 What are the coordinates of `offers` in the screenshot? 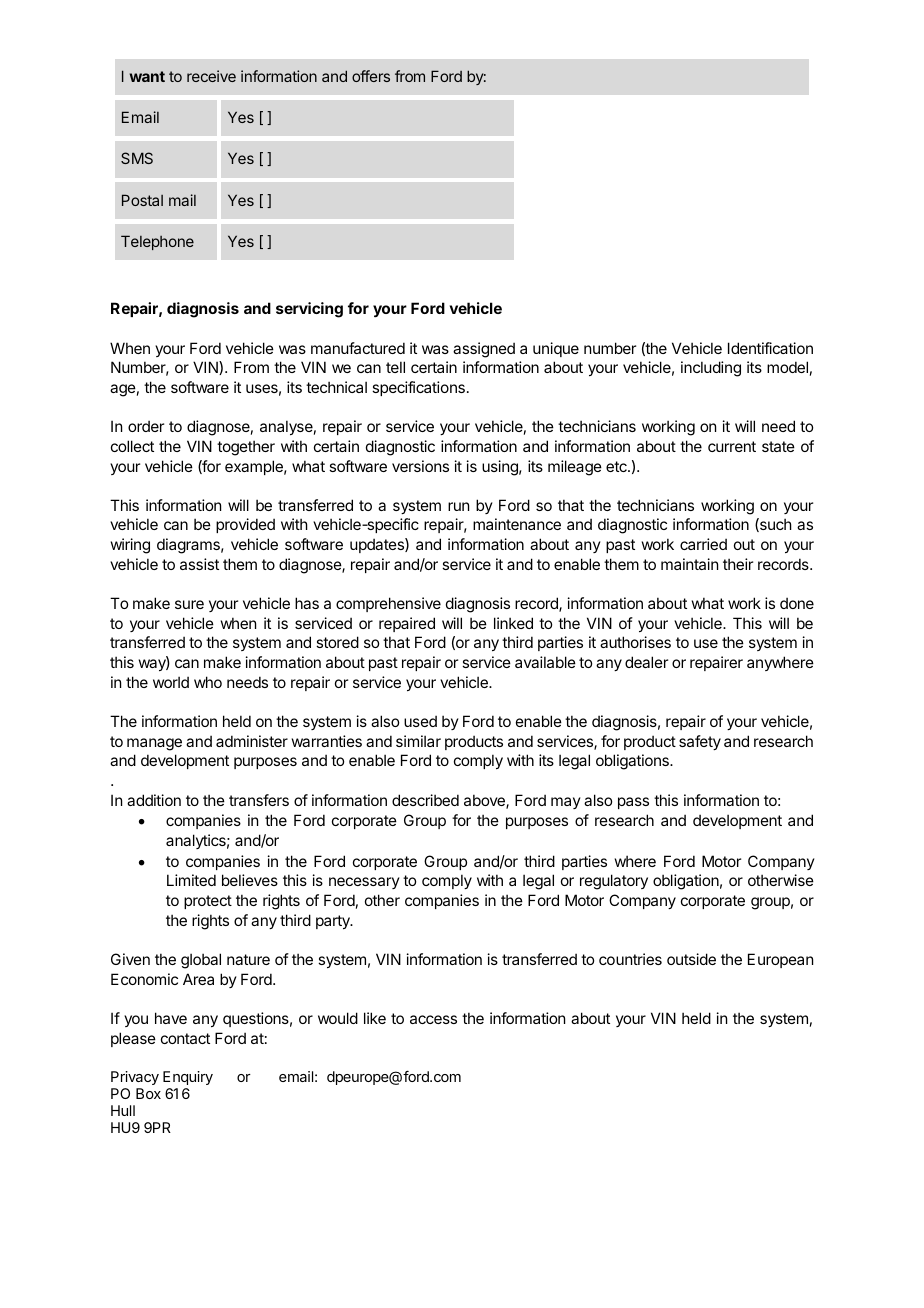 It's located at (371, 76).
